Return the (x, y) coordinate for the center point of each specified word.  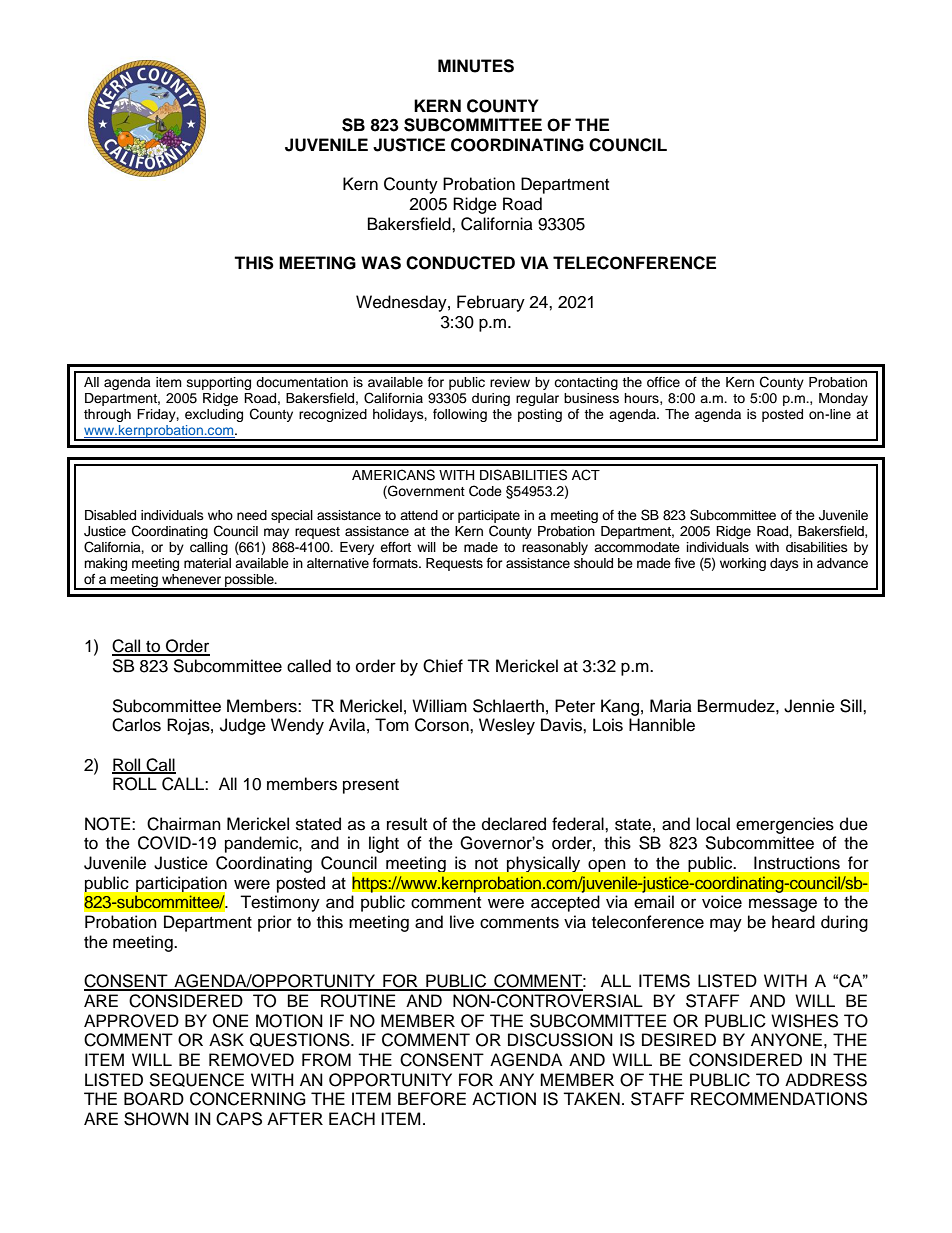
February (491, 303)
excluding (214, 415)
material (207, 563)
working (743, 564)
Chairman (184, 824)
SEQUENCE (196, 1080)
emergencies (785, 825)
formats (396, 563)
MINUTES (476, 66)
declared (514, 824)
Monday (843, 399)
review (510, 382)
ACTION (504, 1099)
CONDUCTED (460, 263)
